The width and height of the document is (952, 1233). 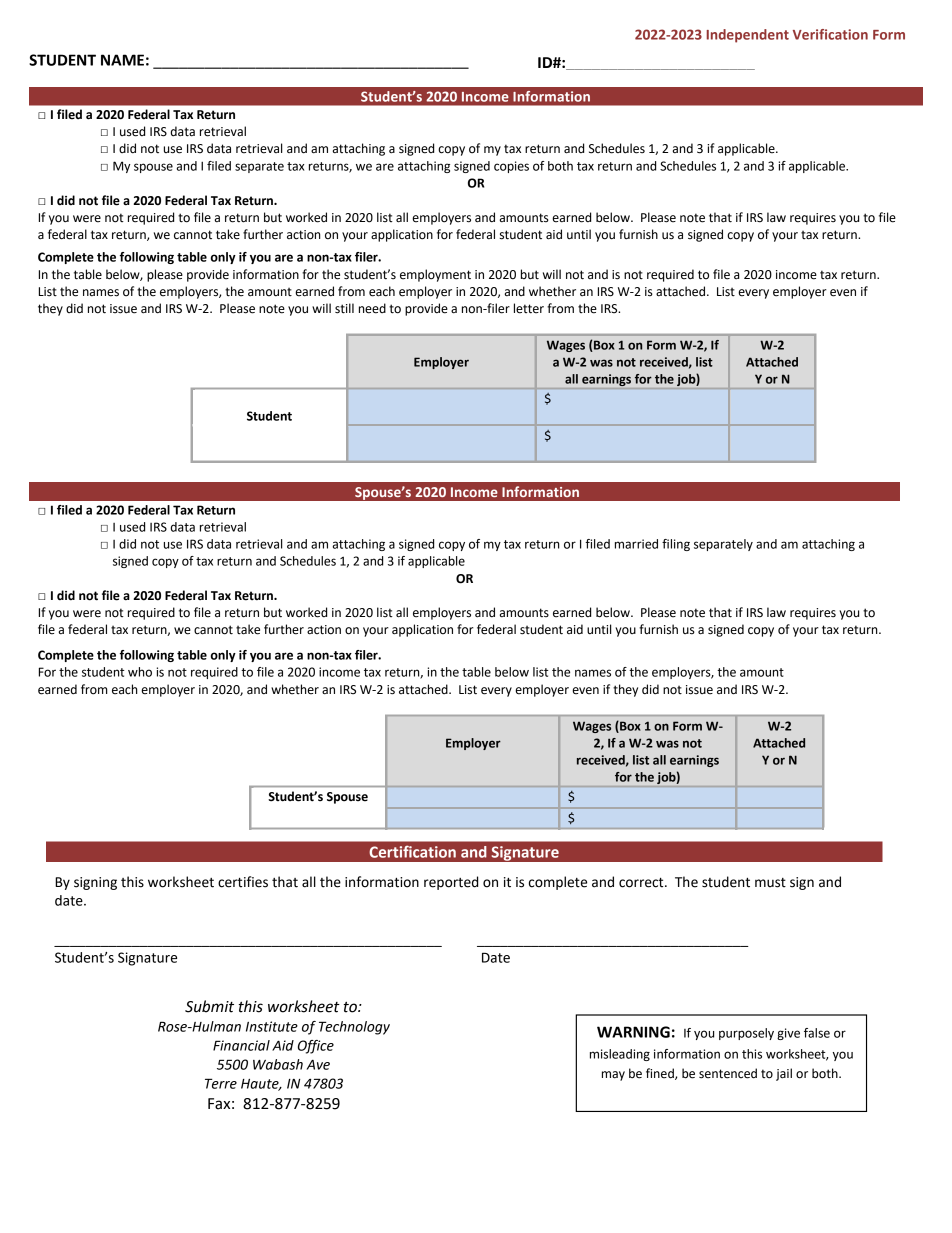 What do you see at coordinates (529, 308) in the document?
I see `letter` at bounding box center [529, 308].
